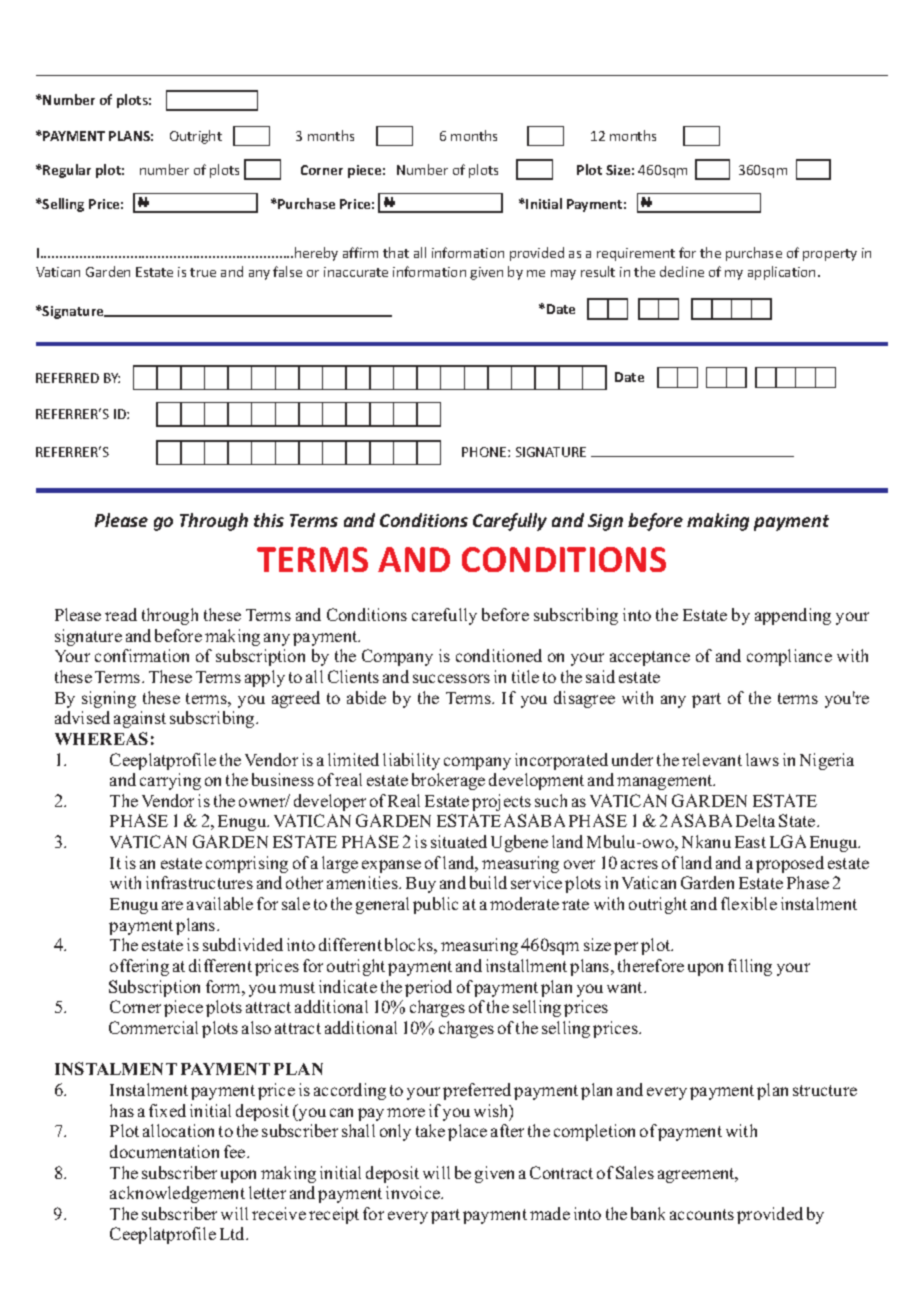 Image resolution: width=924 pixels, height=1308 pixels. What do you see at coordinates (67, 171) in the document?
I see `Regular` at bounding box center [67, 171].
